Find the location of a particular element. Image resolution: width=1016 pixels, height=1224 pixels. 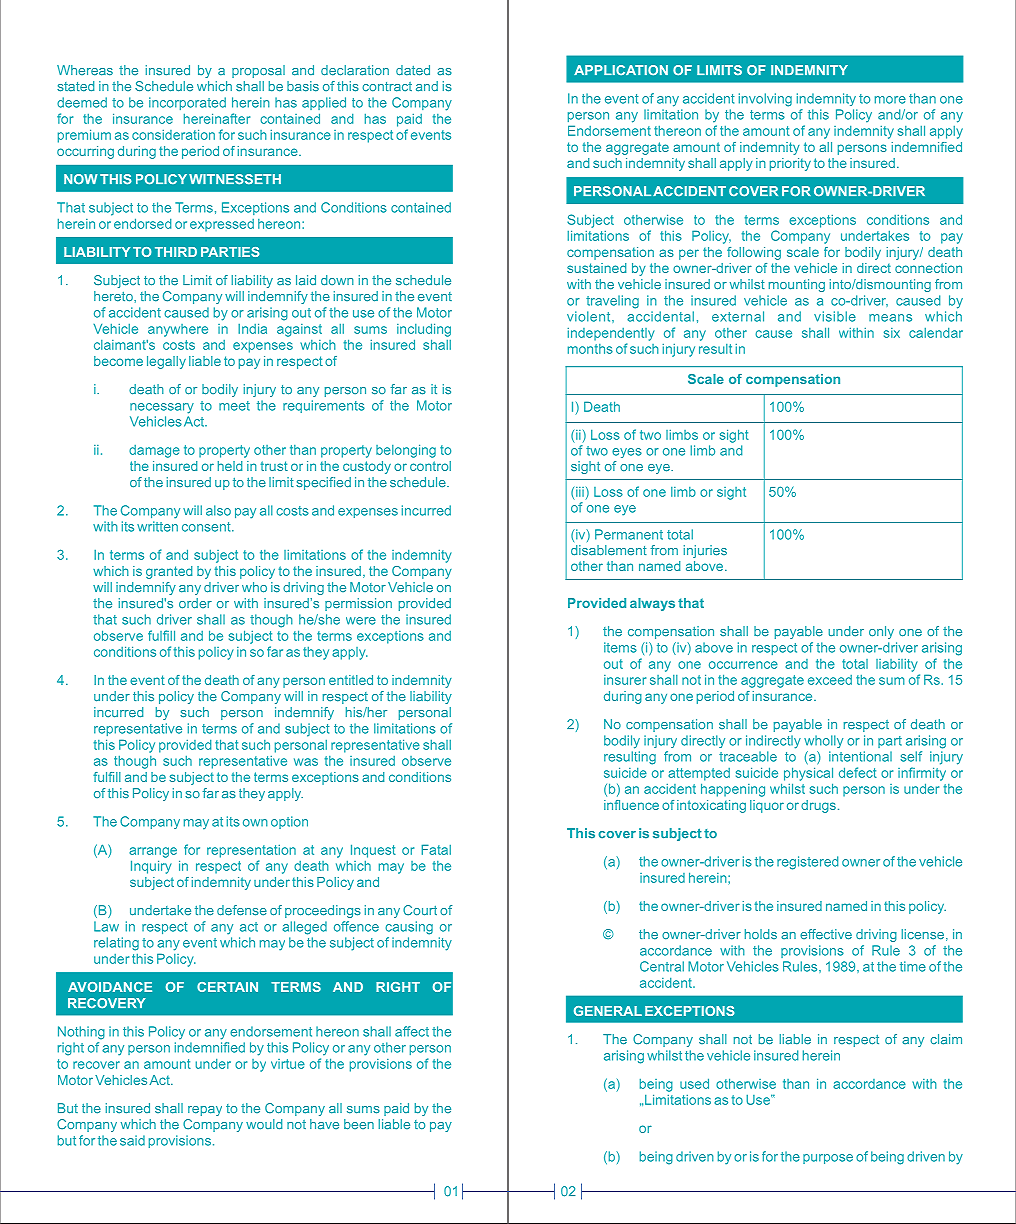

incorporated is located at coordinates (187, 103).
